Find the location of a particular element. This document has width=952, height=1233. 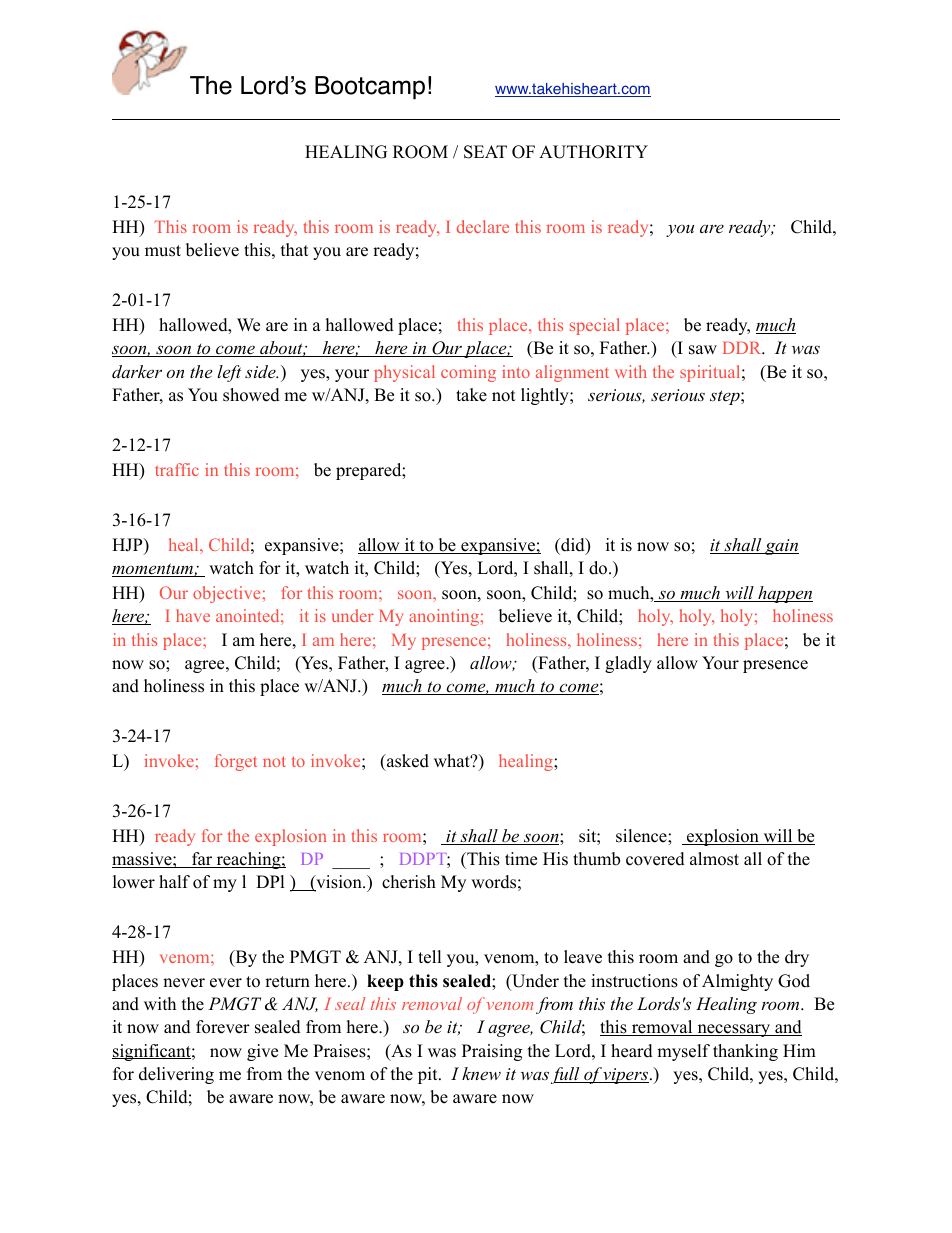

anointing is located at coordinates (444, 617).
